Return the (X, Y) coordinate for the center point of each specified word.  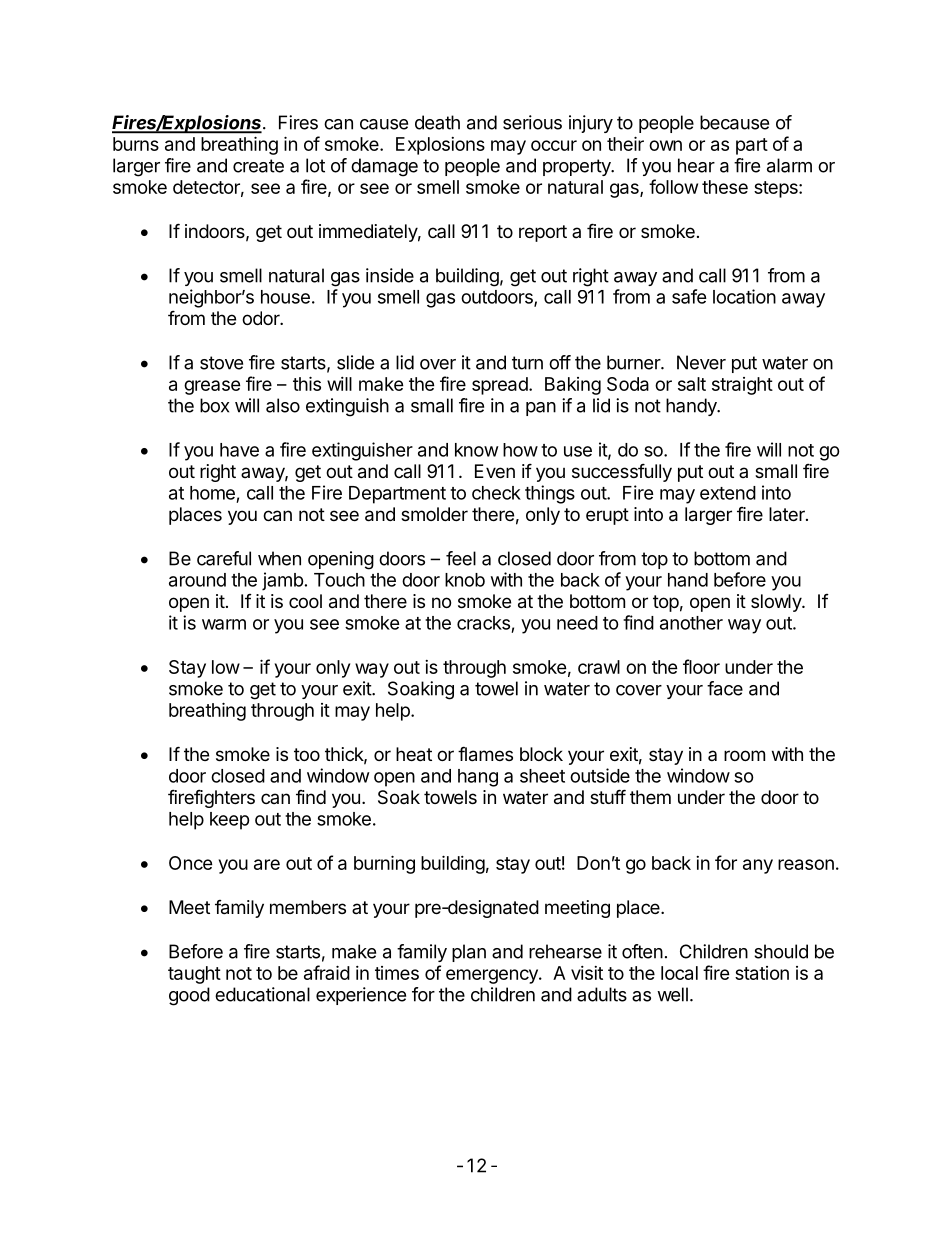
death (437, 122)
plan (469, 953)
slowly (777, 603)
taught (194, 975)
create (258, 166)
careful (224, 558)
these (725, 187)
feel (461, 558)
